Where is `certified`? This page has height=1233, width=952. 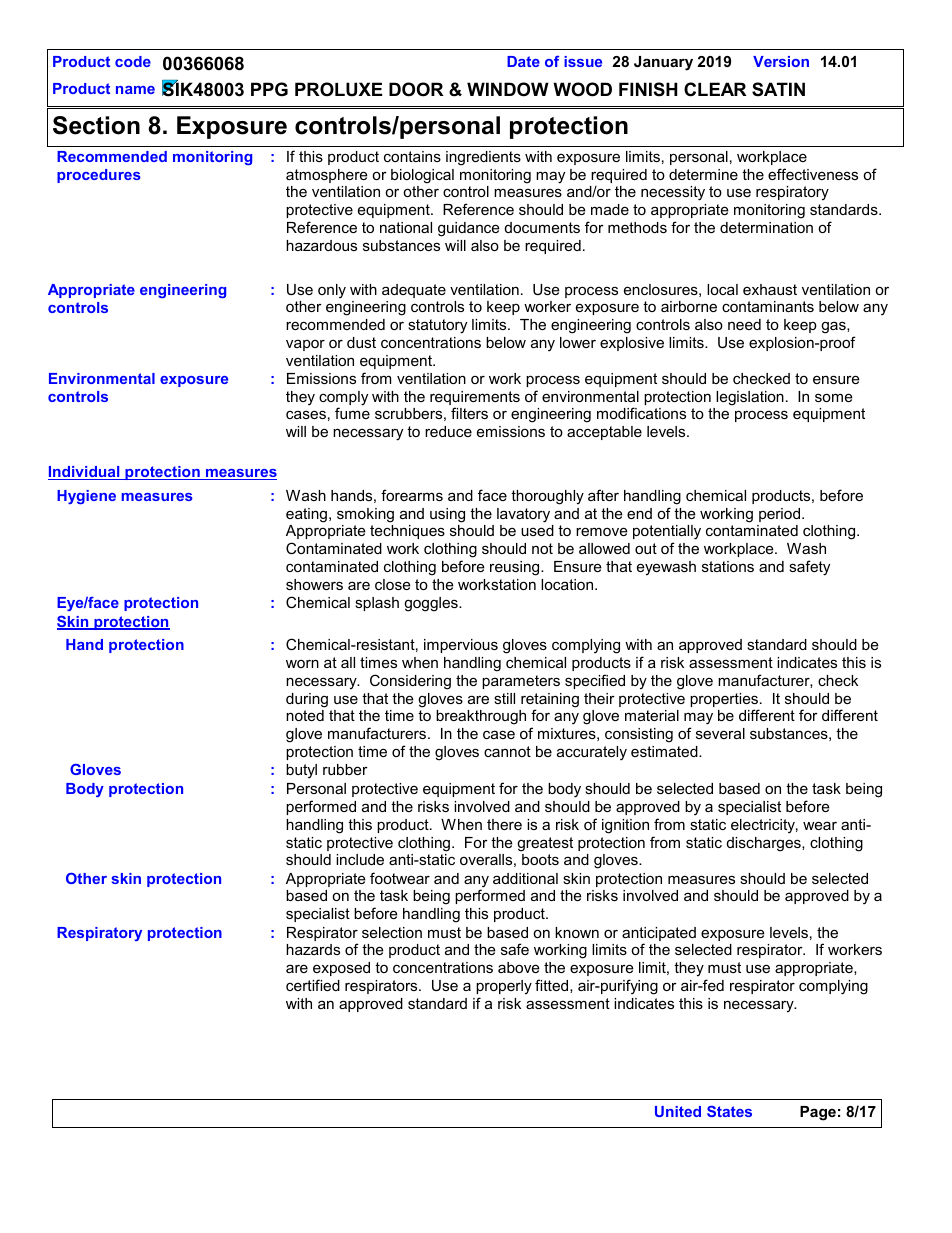
certified is located at coordinates (313, 985).
